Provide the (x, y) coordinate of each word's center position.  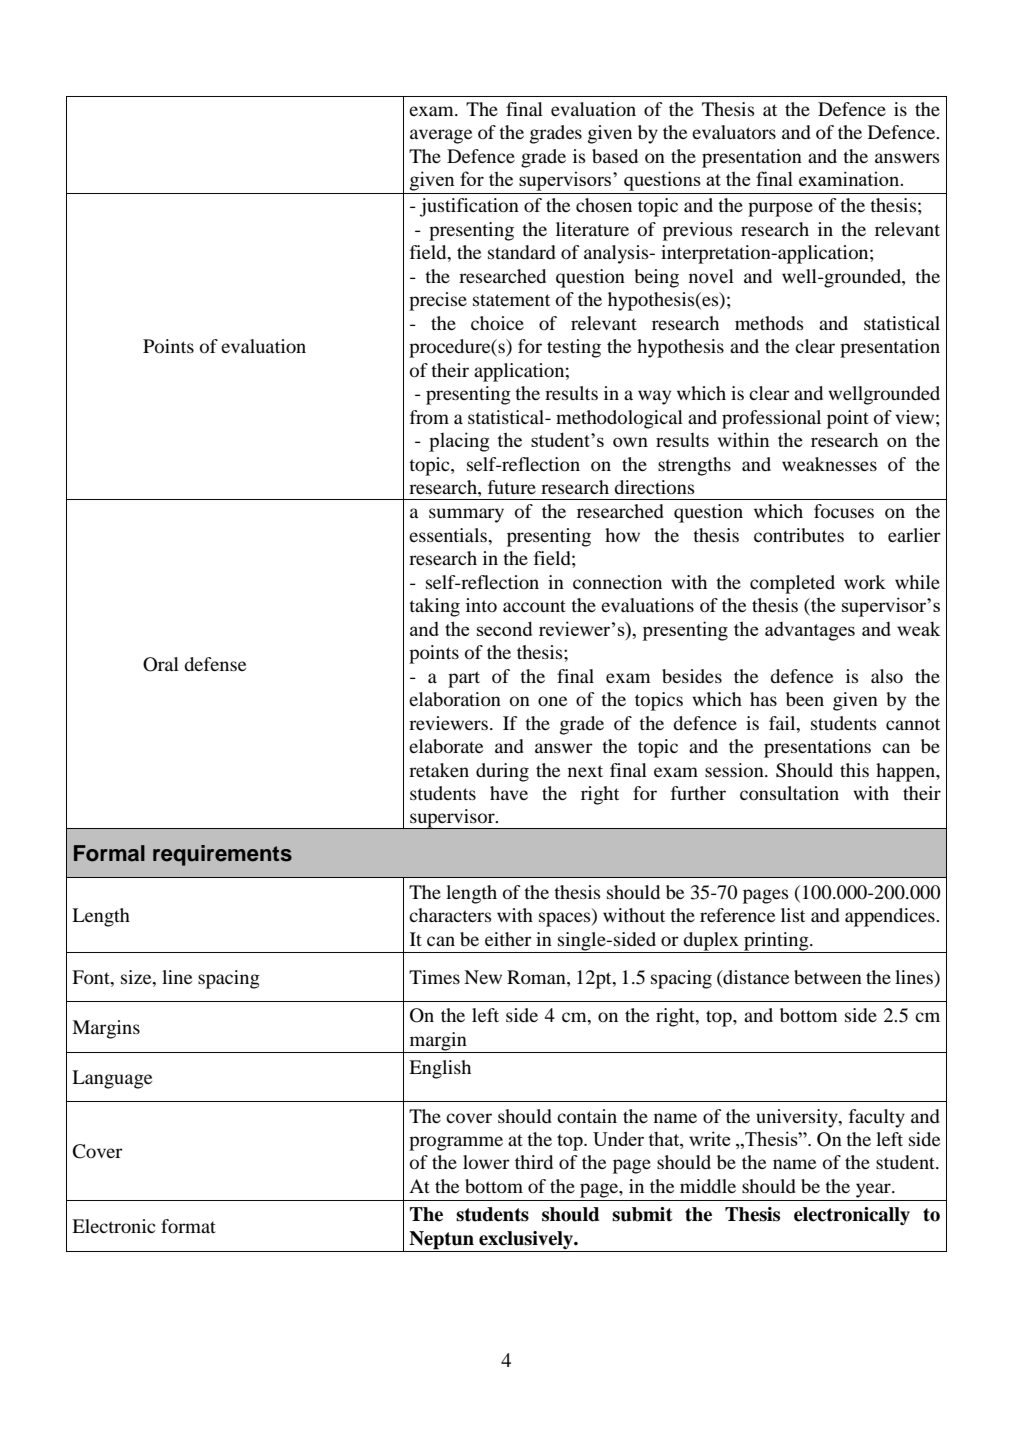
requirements (222, 855)
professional (771, 419)
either (508, 939)
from (429, 417)
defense (215, 664)
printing (777, 941)
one (552, 701)
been (805, 699)
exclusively (527, 1240)
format (188, 1226)
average (441, 136)
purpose (780, 209)
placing (459, 442)
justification (469, 207)
